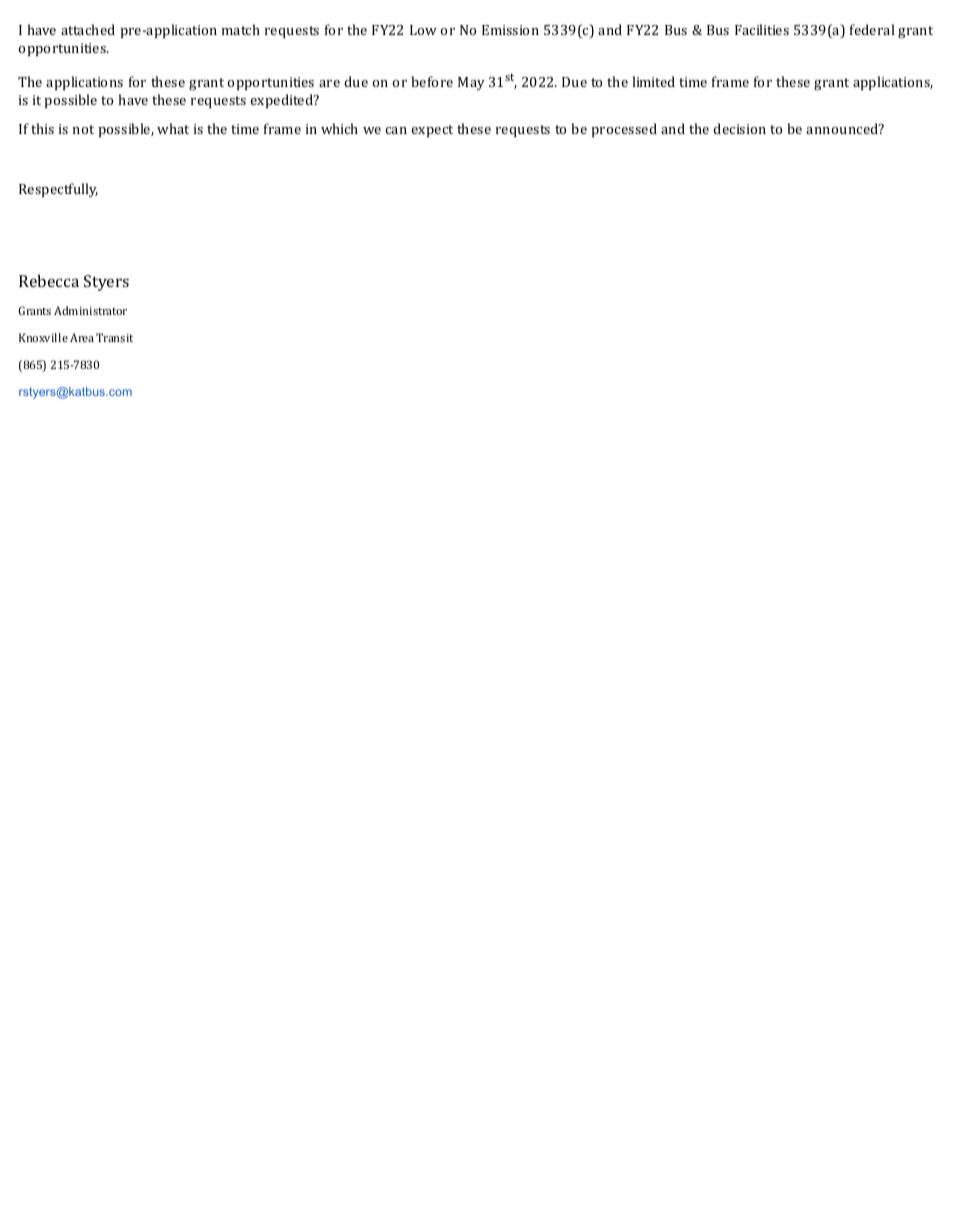  What do you see at coordinates (432, 131) in the document?
I see `expect` at bounding box center [432, 131].
